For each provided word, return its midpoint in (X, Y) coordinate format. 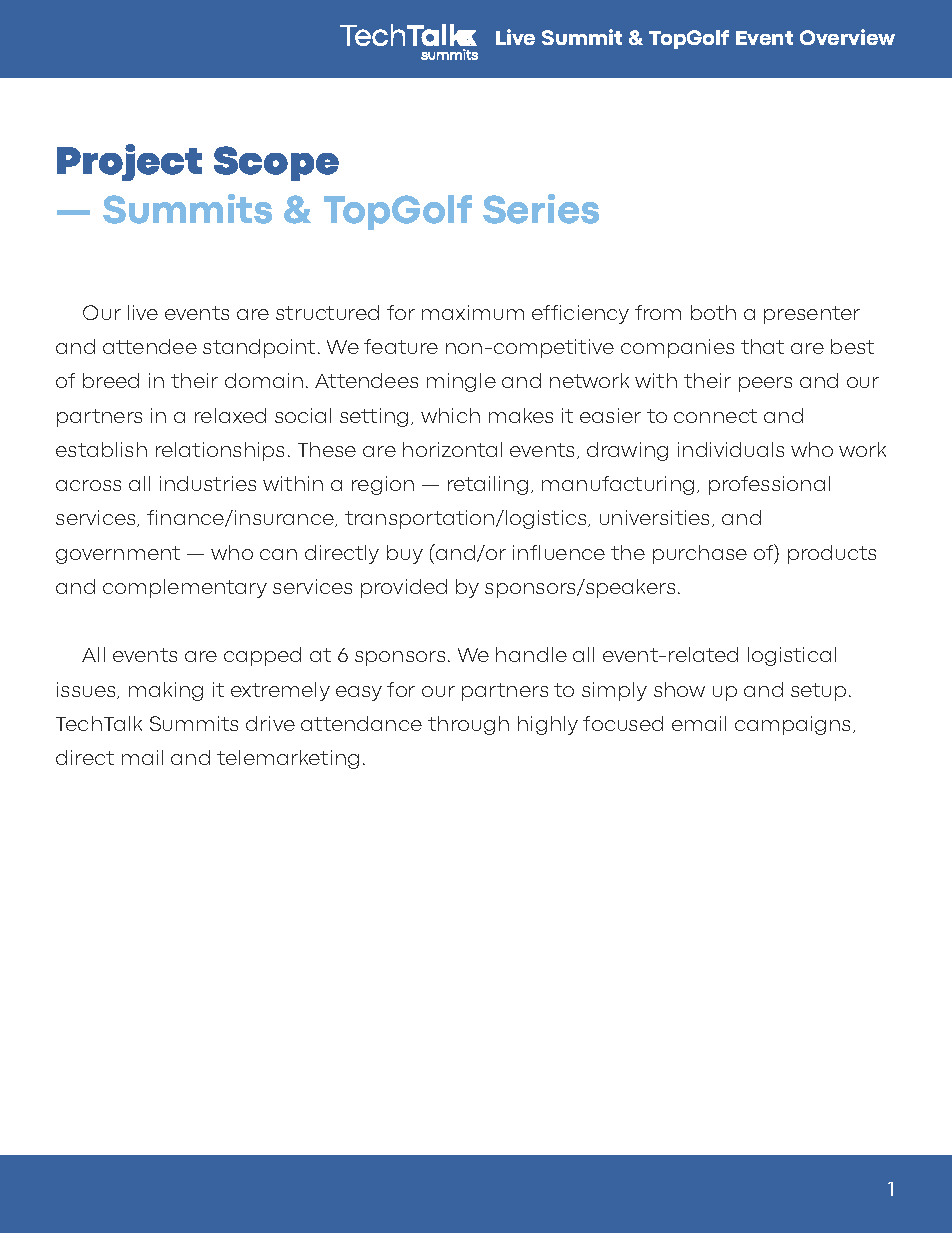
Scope (276, 163)
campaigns (794, 725)
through (468, 725)
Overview (847, 37)
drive (270, 723)
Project (129, 162)
